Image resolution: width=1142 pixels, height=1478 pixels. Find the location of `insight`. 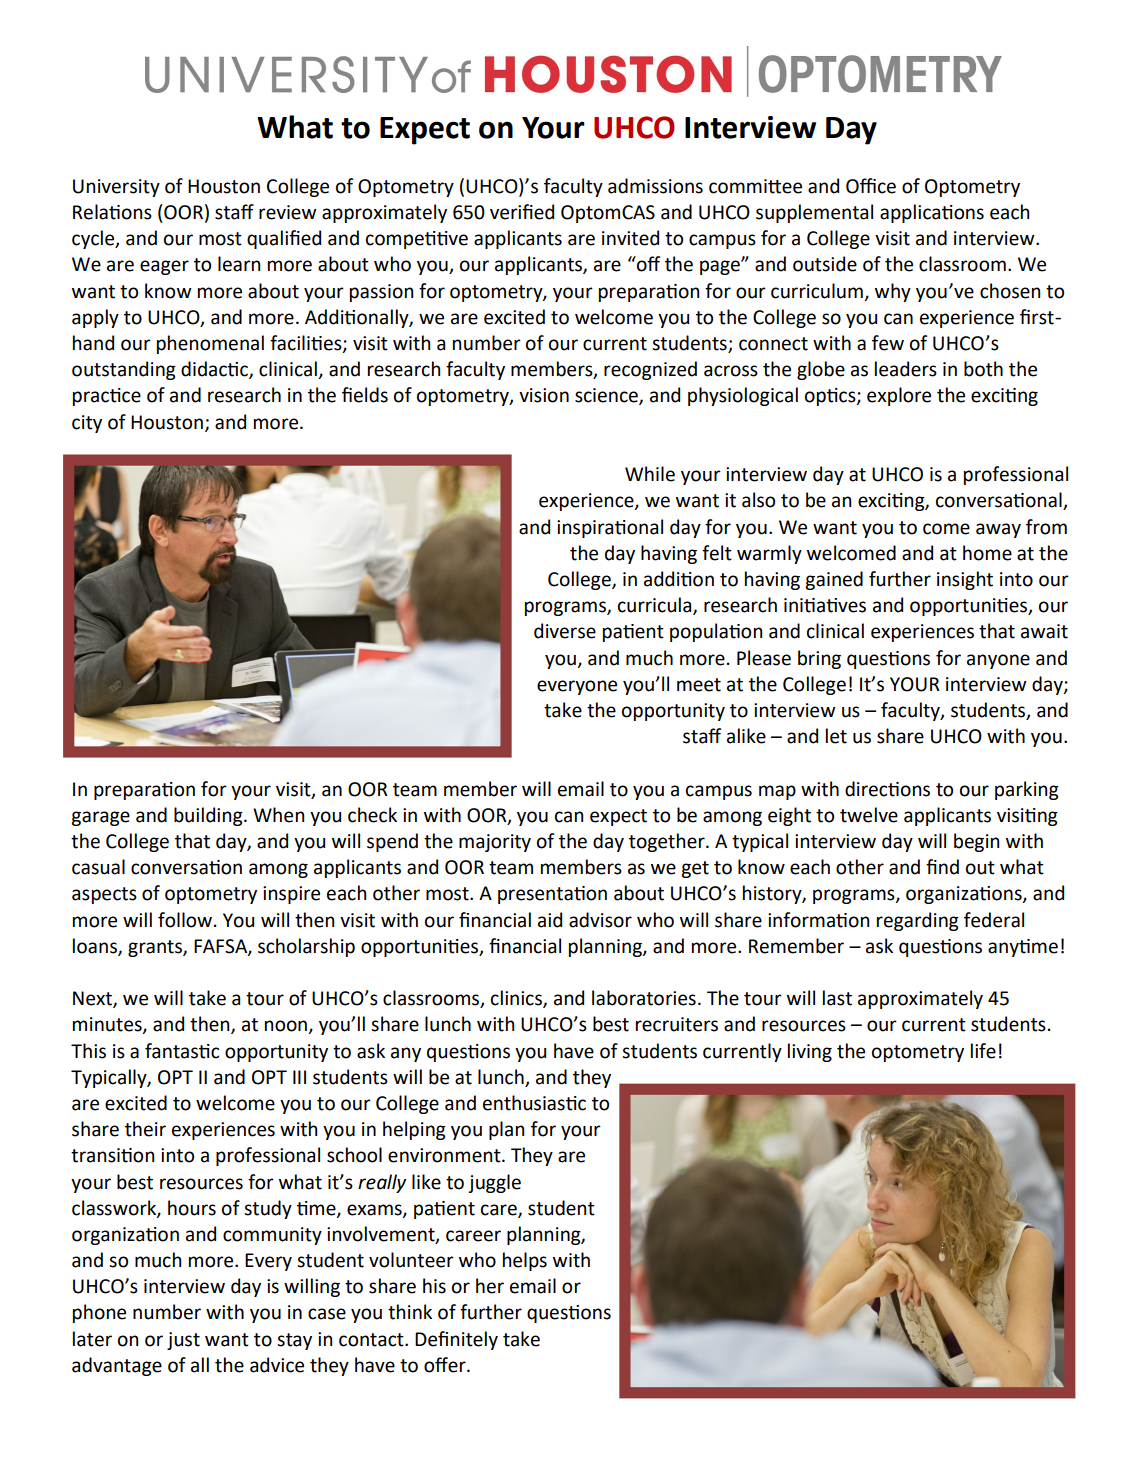

insight is located at coordinates (965, 580).
